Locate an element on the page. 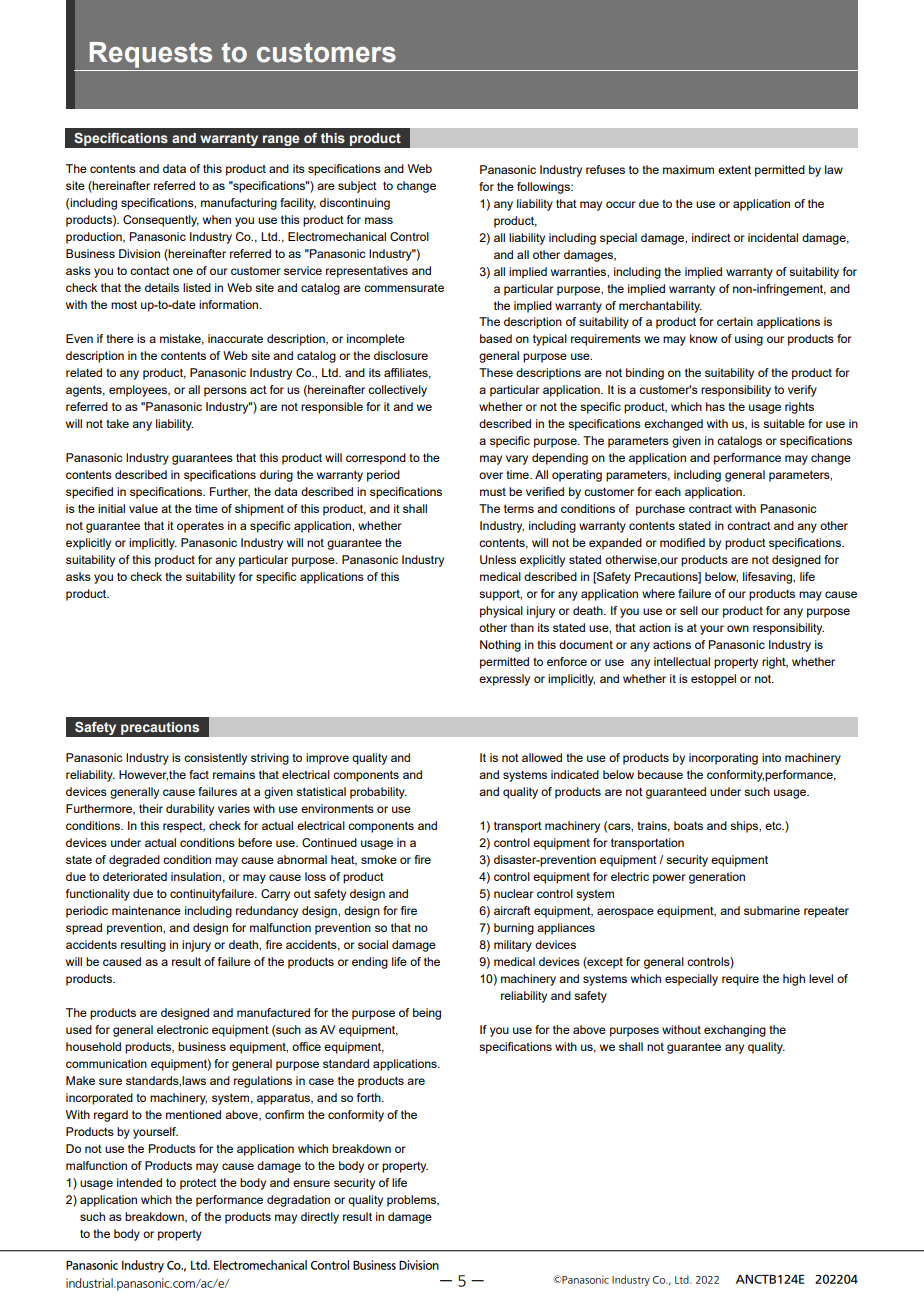 The image size is (924, 1308). protect is located at coordinates (198, 1184).
